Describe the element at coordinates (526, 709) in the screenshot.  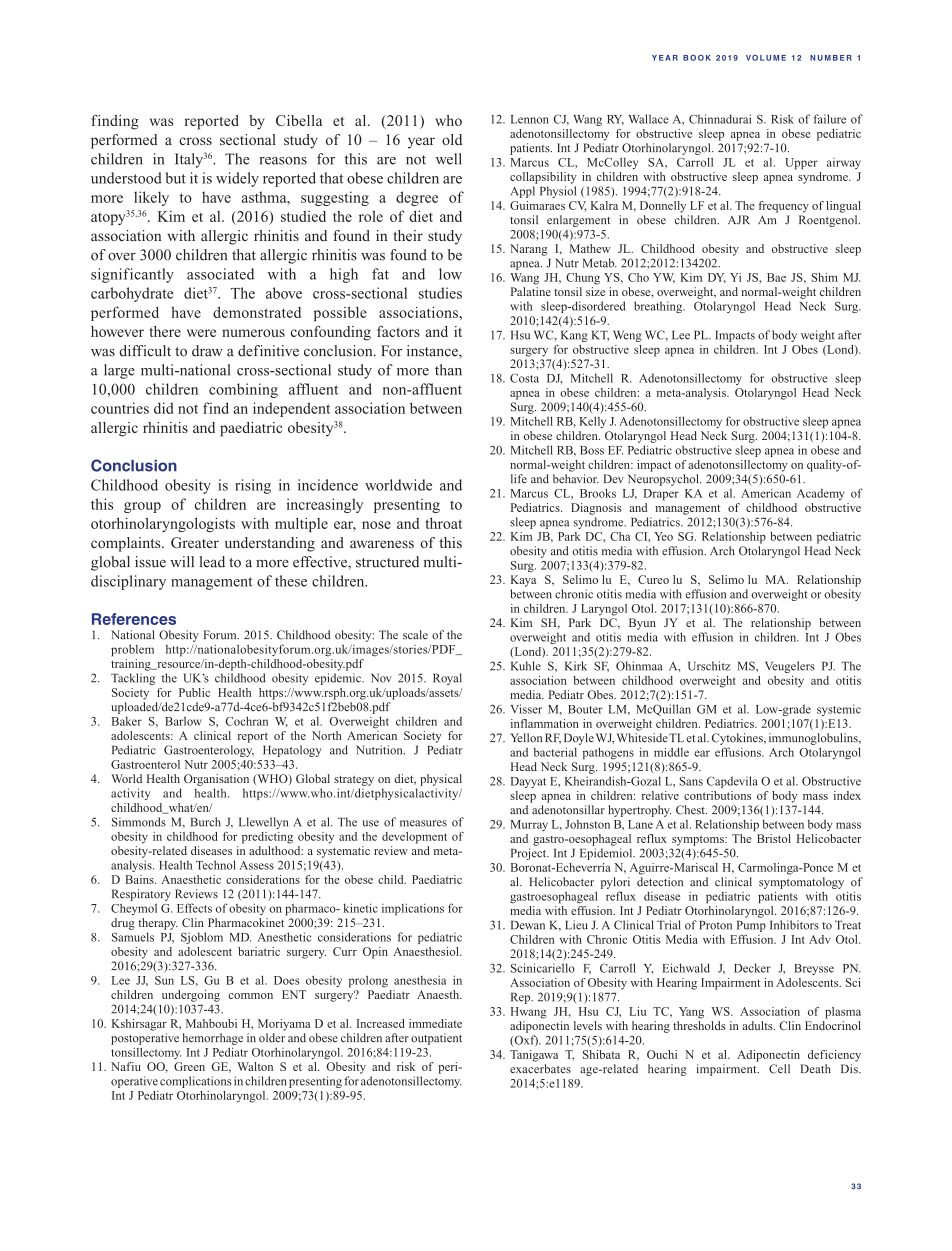
I see `Visser` at that location.
